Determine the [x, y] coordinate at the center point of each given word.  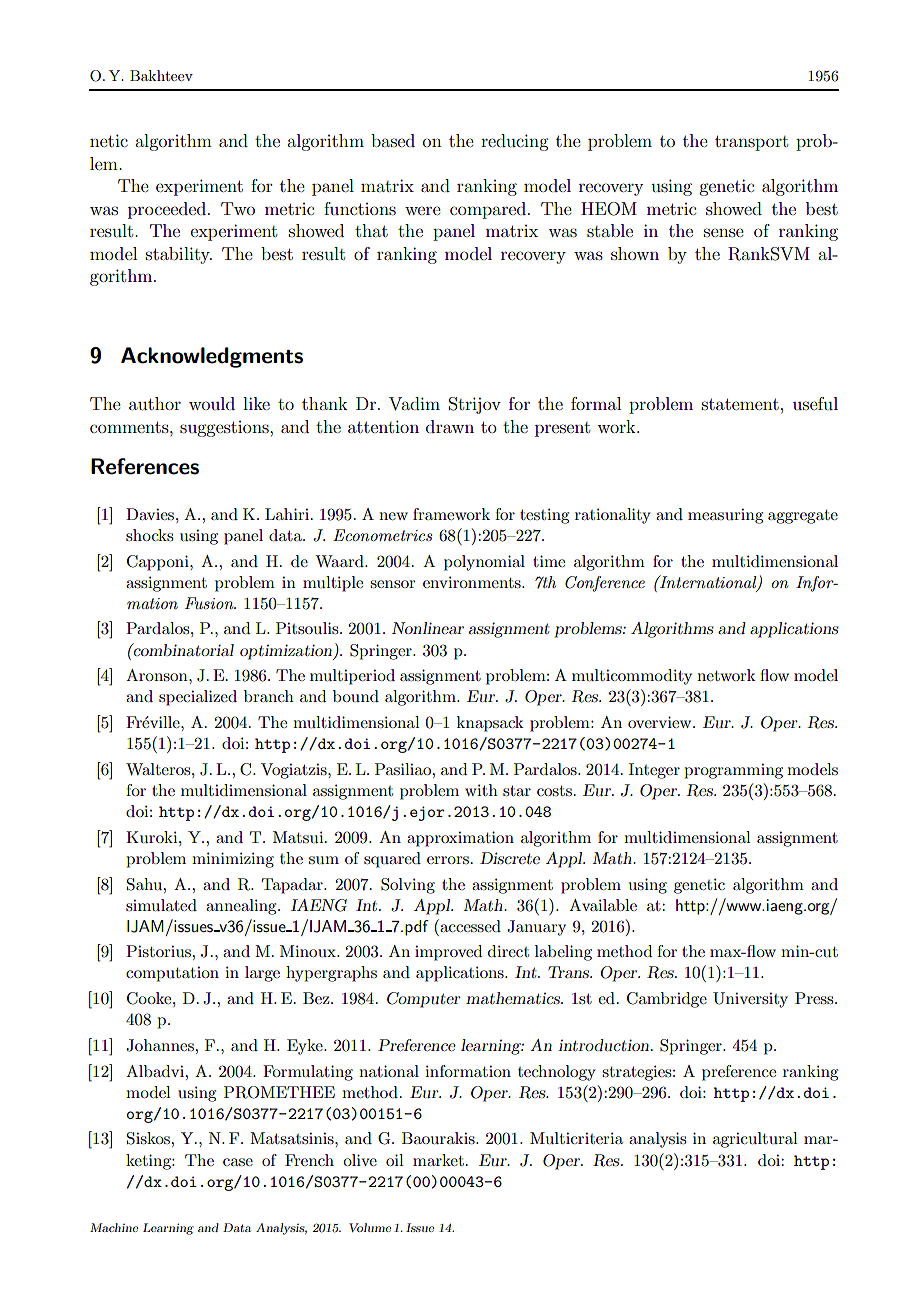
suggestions [225, 429]
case [238, 1162]
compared [488, 210]
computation [172, 974]
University [750, 1000]
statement [740, 404]
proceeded [168, 210]
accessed [469, 925]
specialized [198, 698]
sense [724, 232]
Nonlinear [428, 628]
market [438, 1160]
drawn [450, 426]
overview [661, 722]
